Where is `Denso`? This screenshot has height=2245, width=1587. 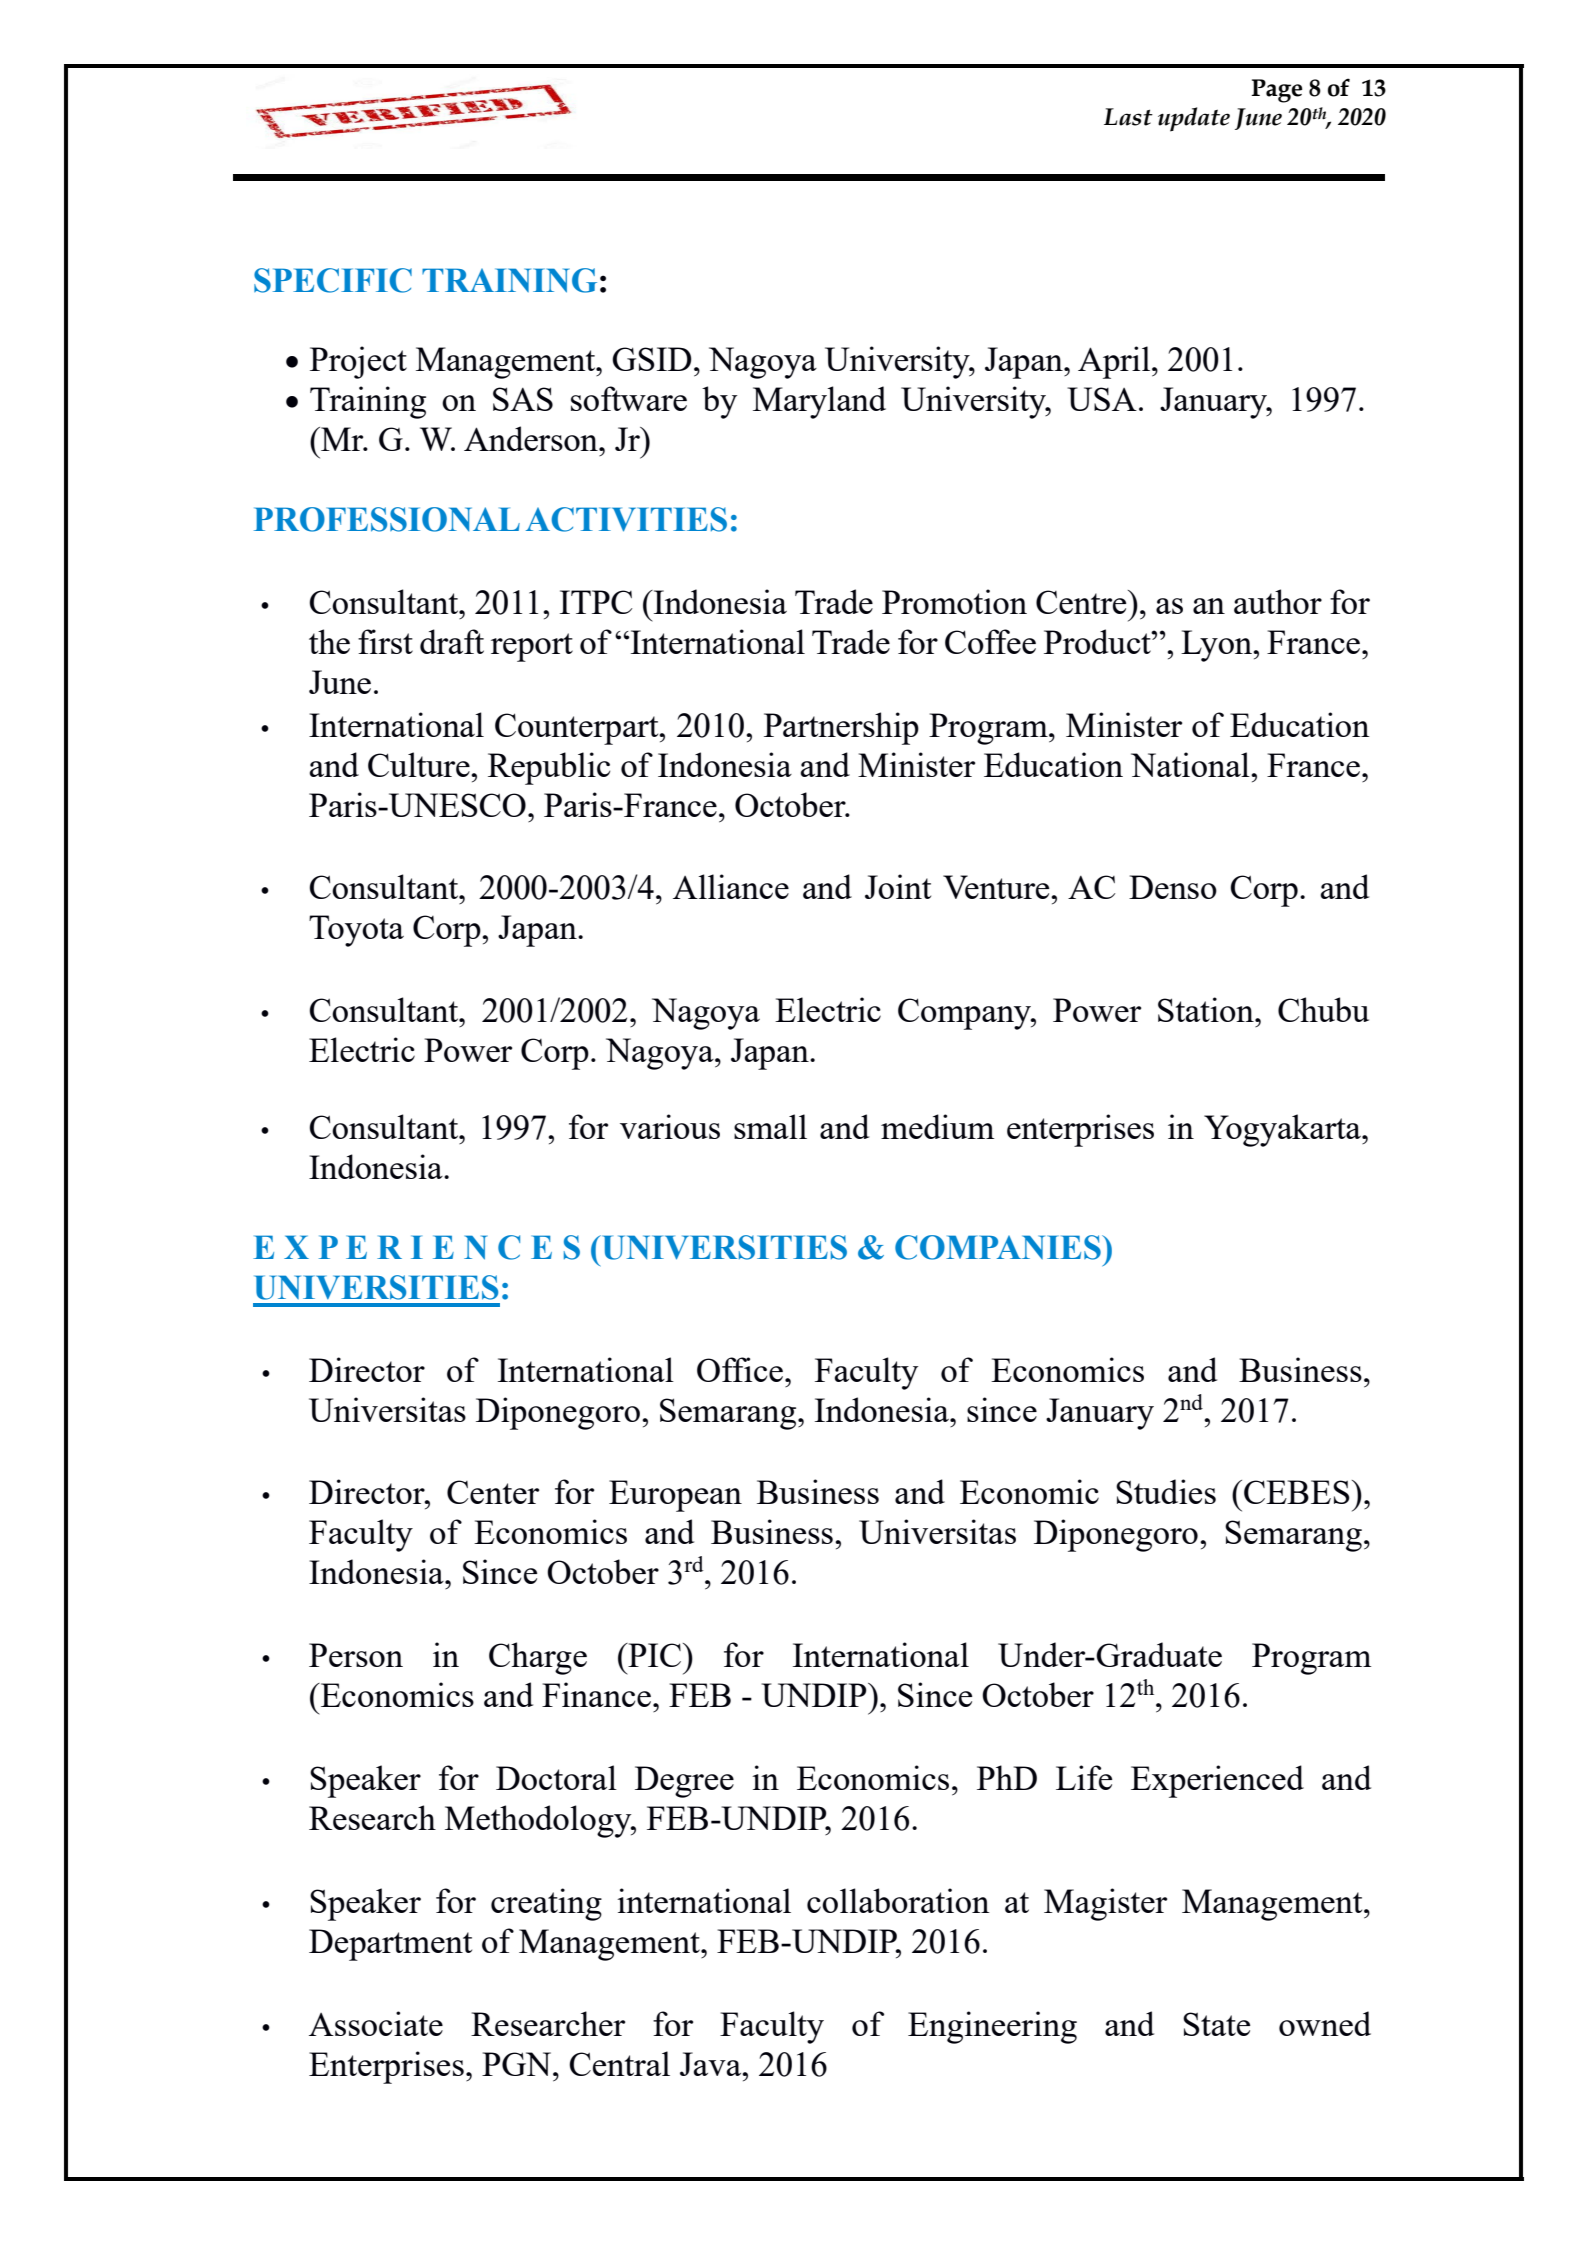 Denso is located at coordinates (1173, 887).
